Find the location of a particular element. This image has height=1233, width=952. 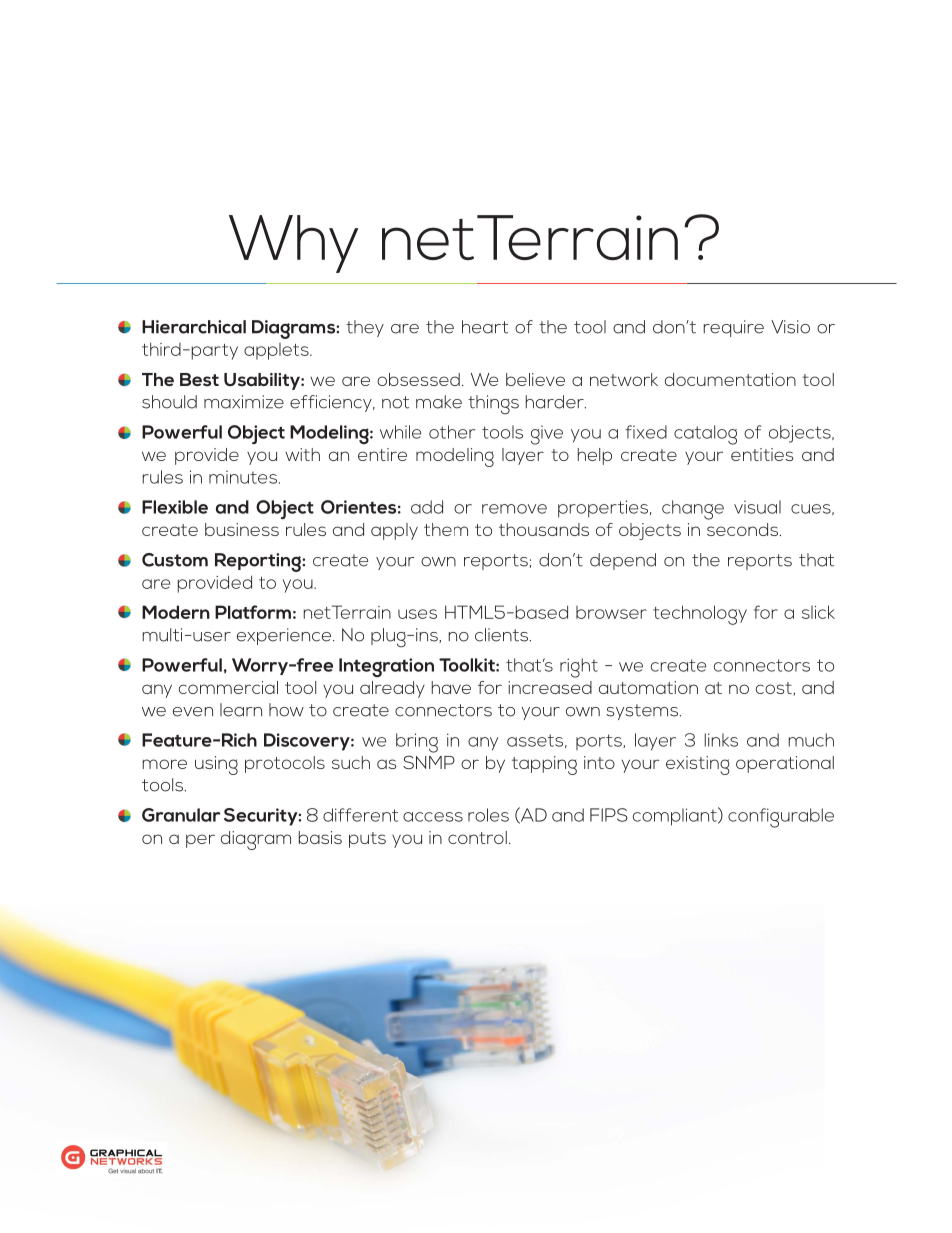

believe is located at coordinates (535, 379).
